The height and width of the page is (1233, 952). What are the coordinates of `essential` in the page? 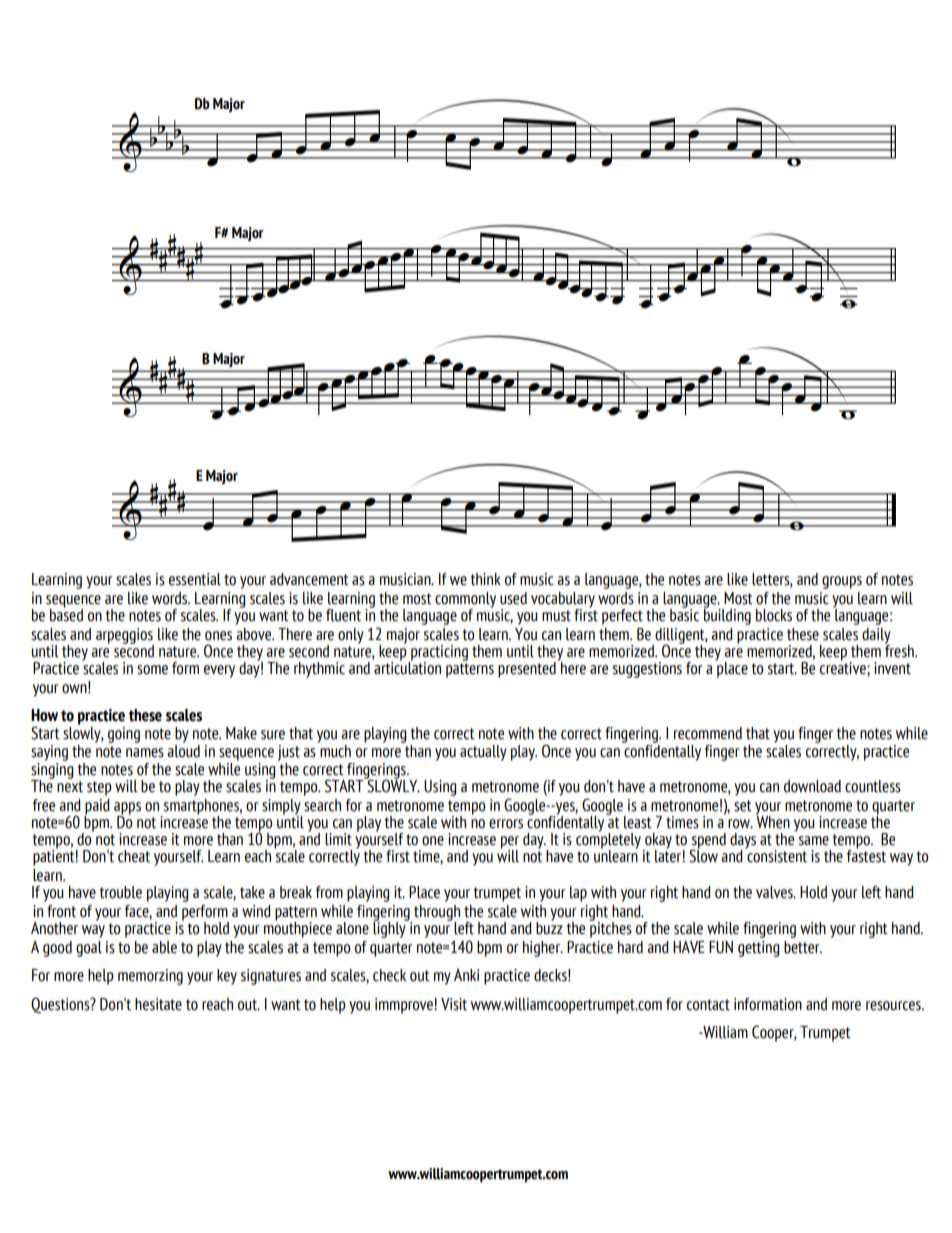 It's located at (195, 579).
